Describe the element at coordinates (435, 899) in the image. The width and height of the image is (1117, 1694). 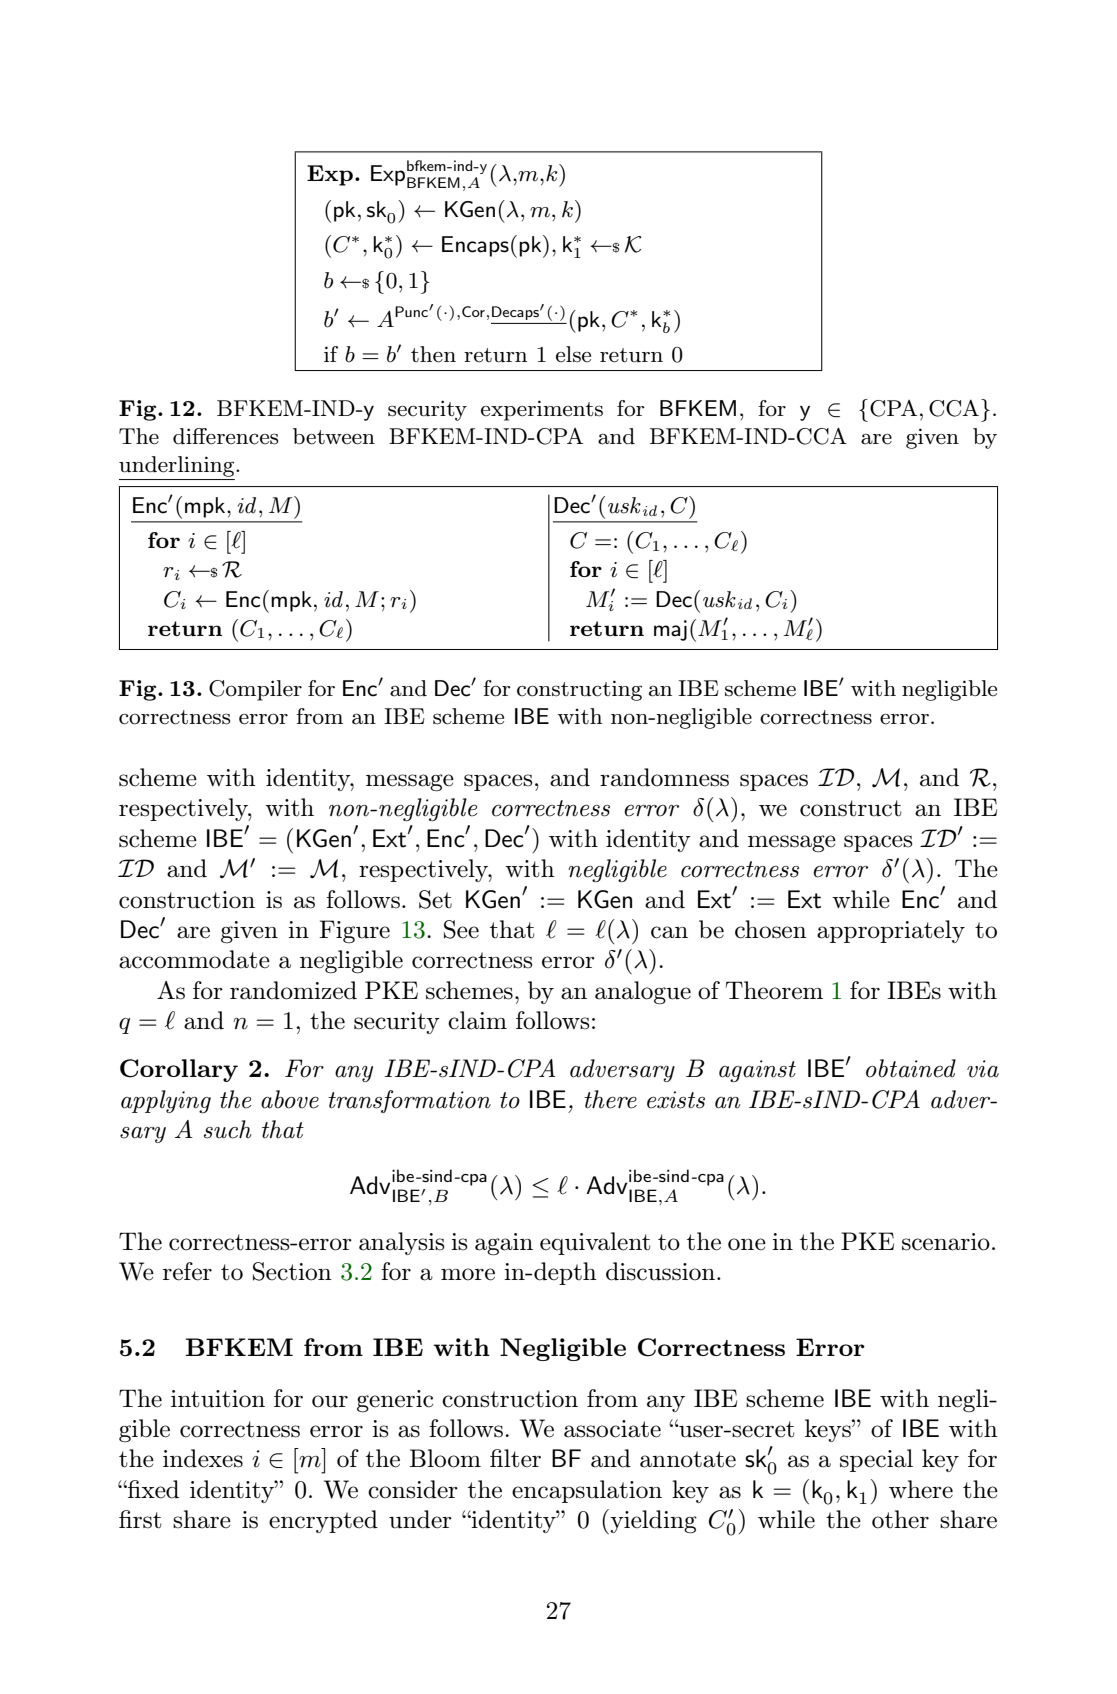
I see `Set` at that location.
